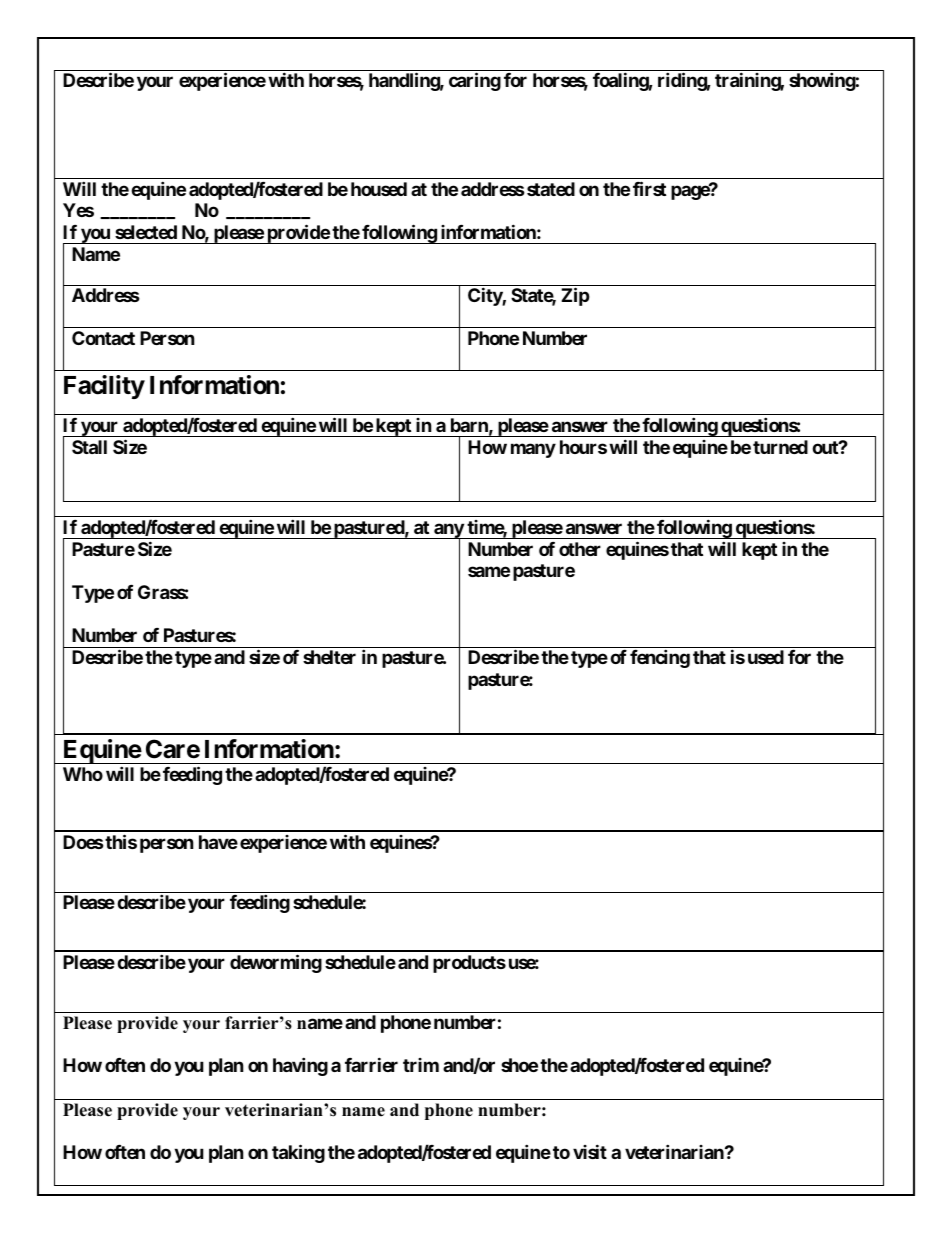 The height and width of the screenshot is (1233, 952). What do you see at coordinates (590, 1151) in the screenshot?
I see `visit` at bounding box center [590, 1151].
